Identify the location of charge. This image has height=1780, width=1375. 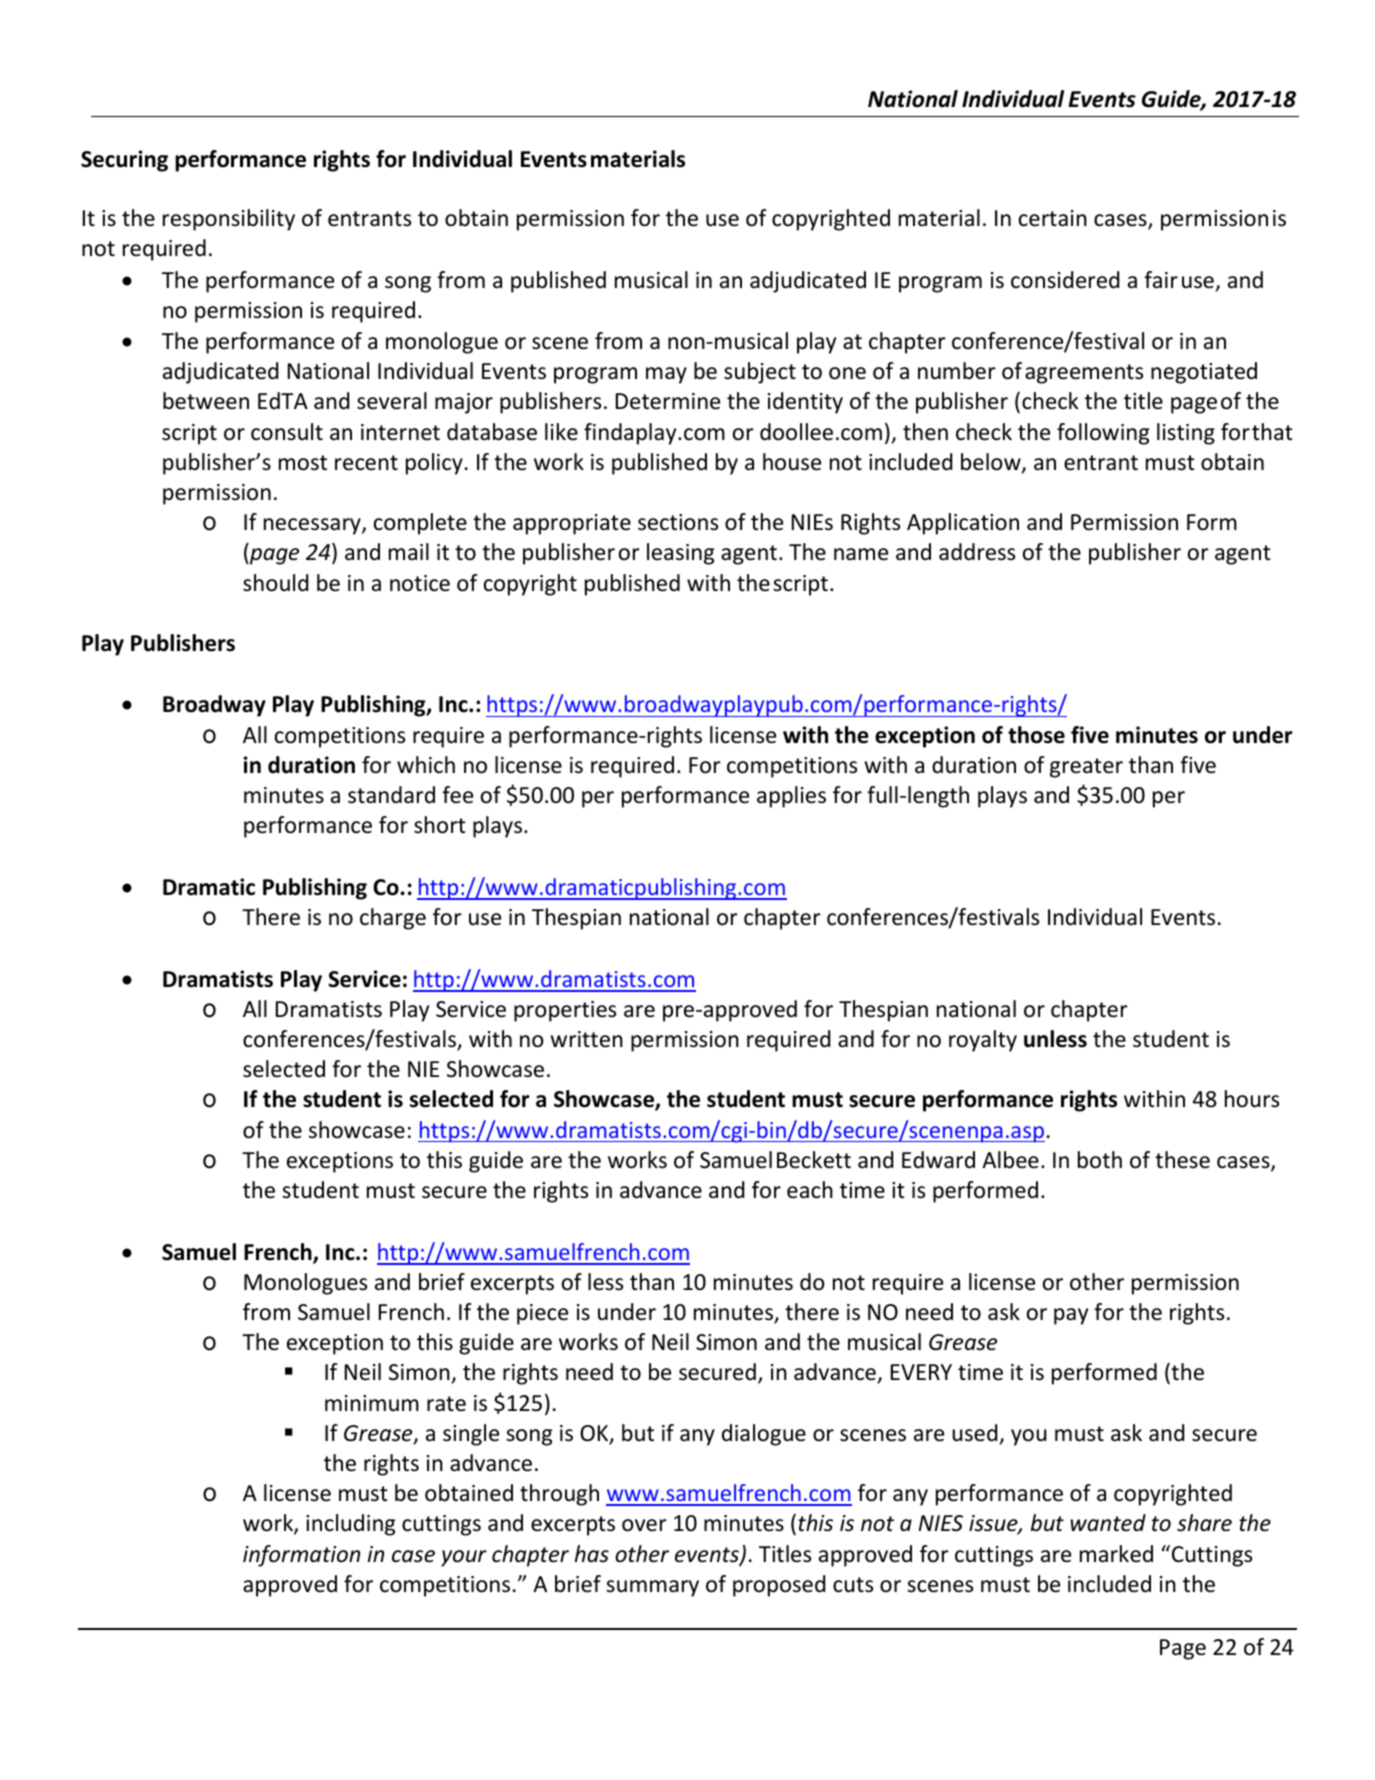
(393, 919).
